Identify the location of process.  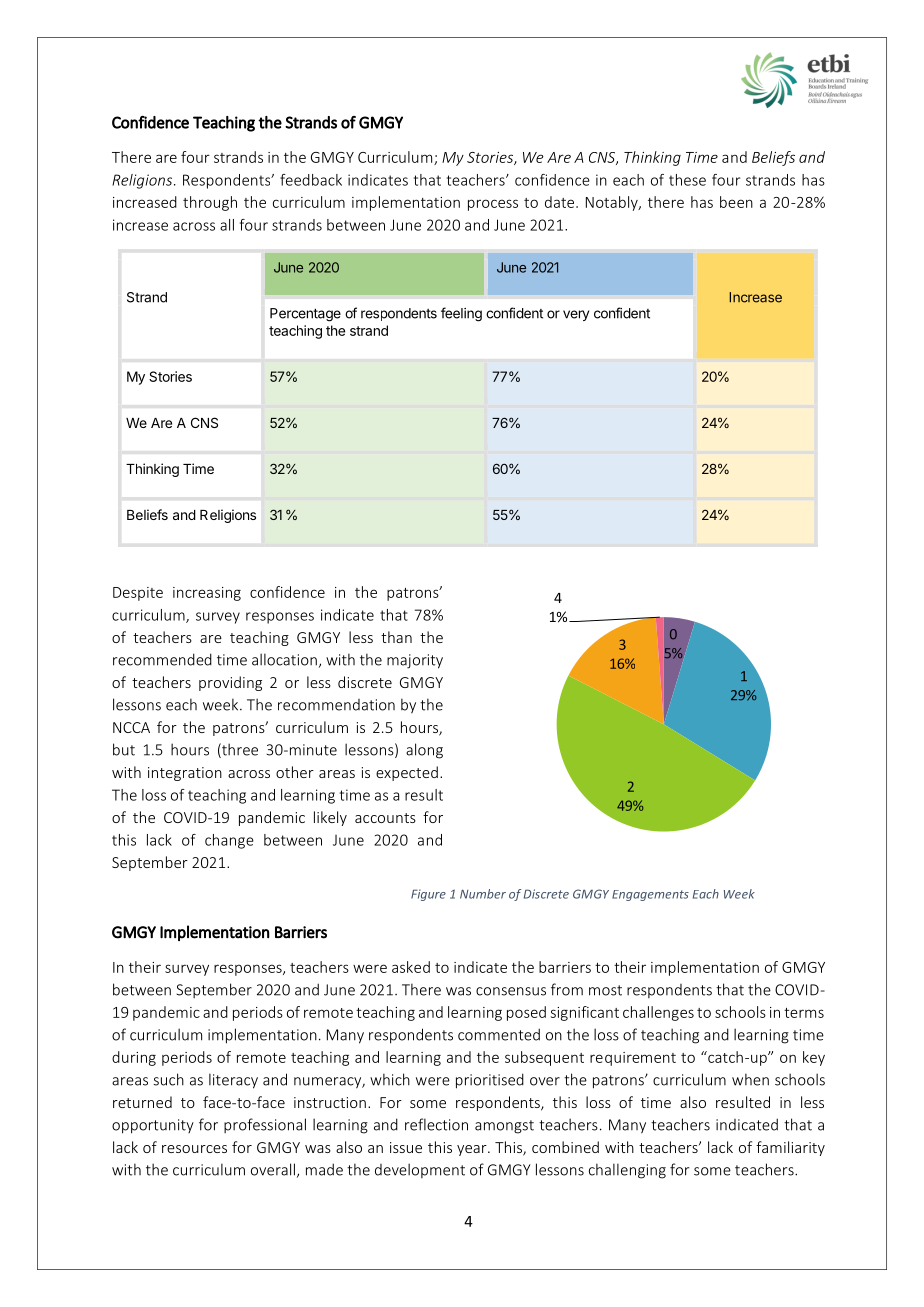
(493, 205).
